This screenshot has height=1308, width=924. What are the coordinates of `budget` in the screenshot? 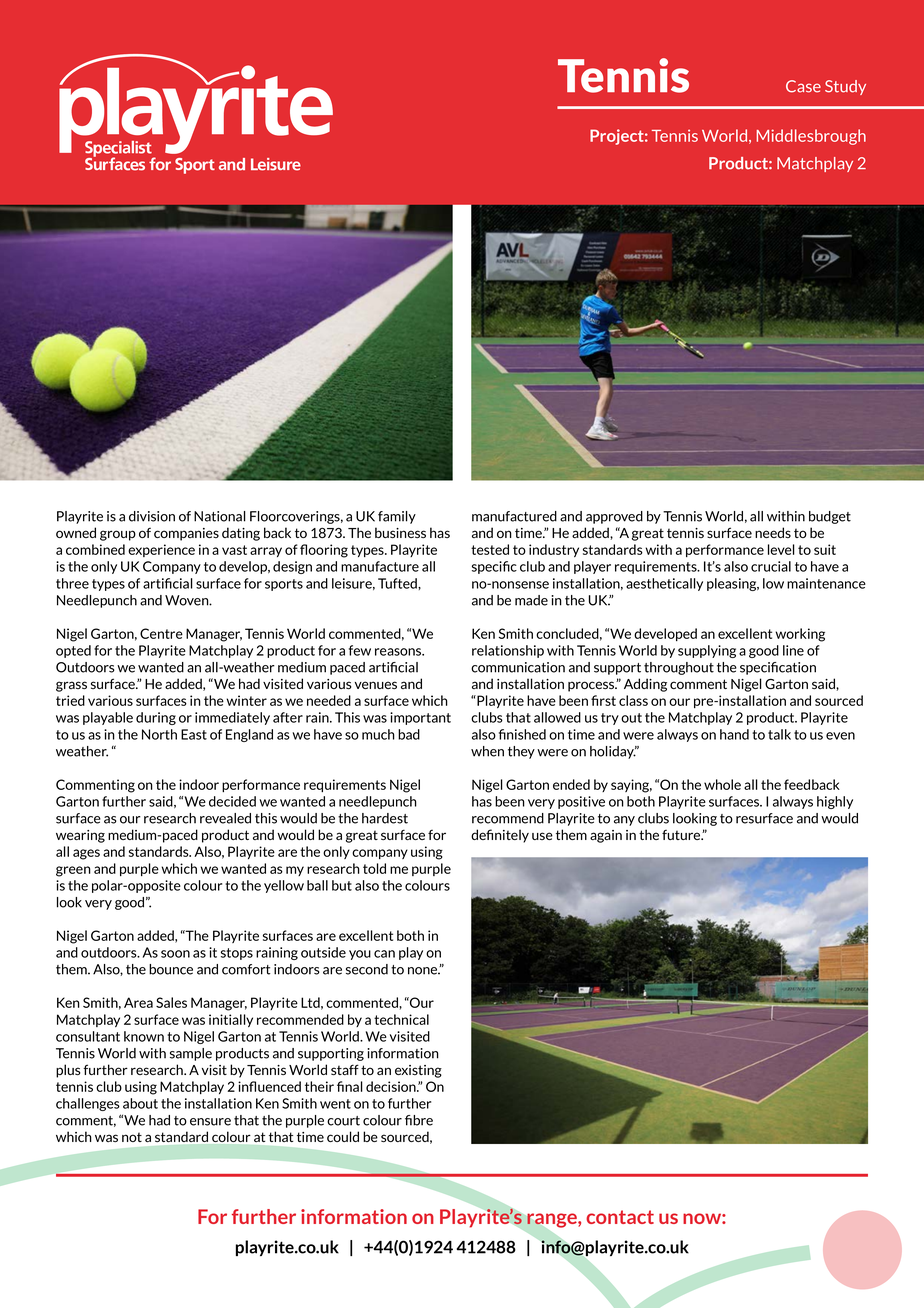 It's located at (830, 517).
